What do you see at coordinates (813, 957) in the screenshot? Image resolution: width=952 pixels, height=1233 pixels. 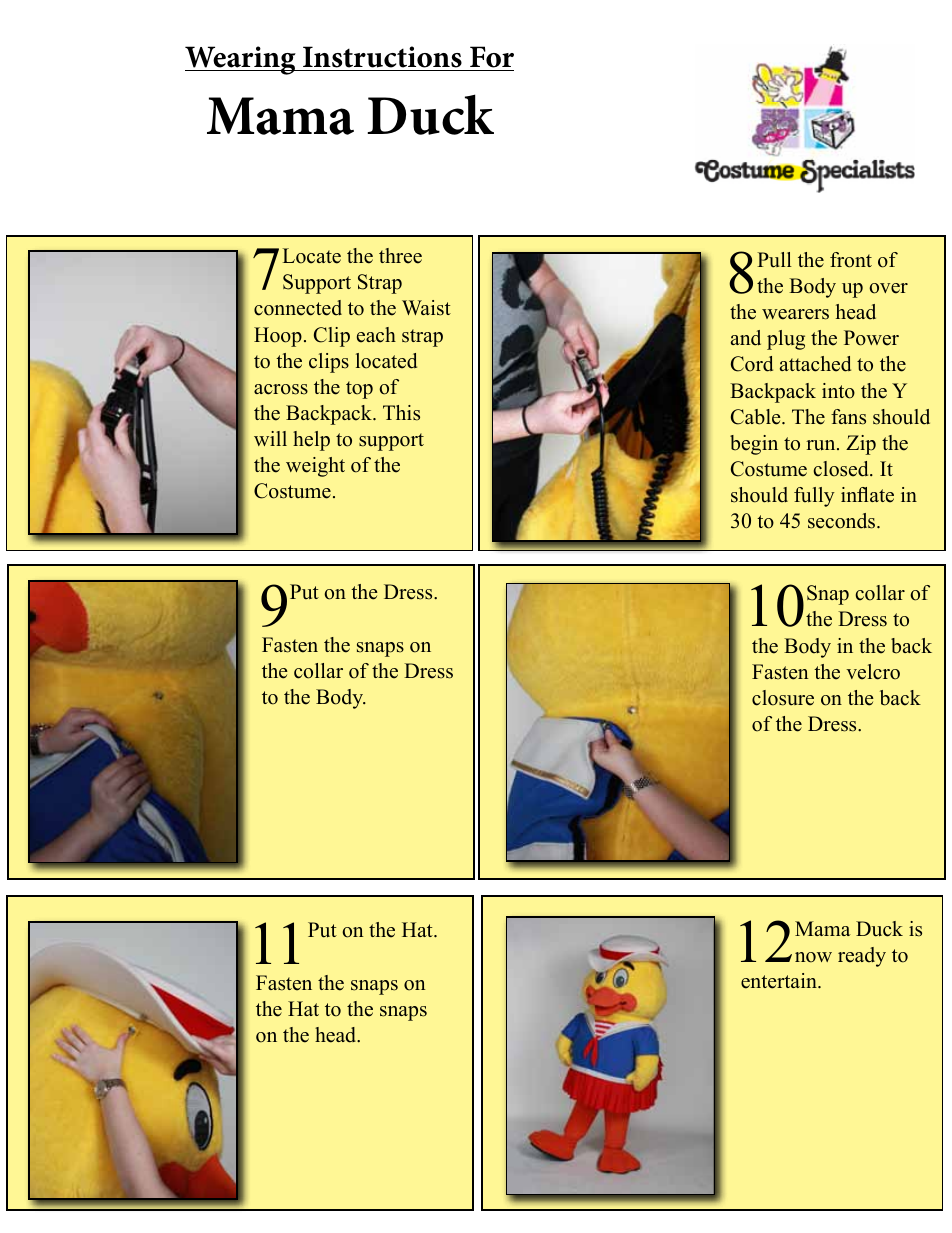 I see `now` at bounding box center [813, 957].
